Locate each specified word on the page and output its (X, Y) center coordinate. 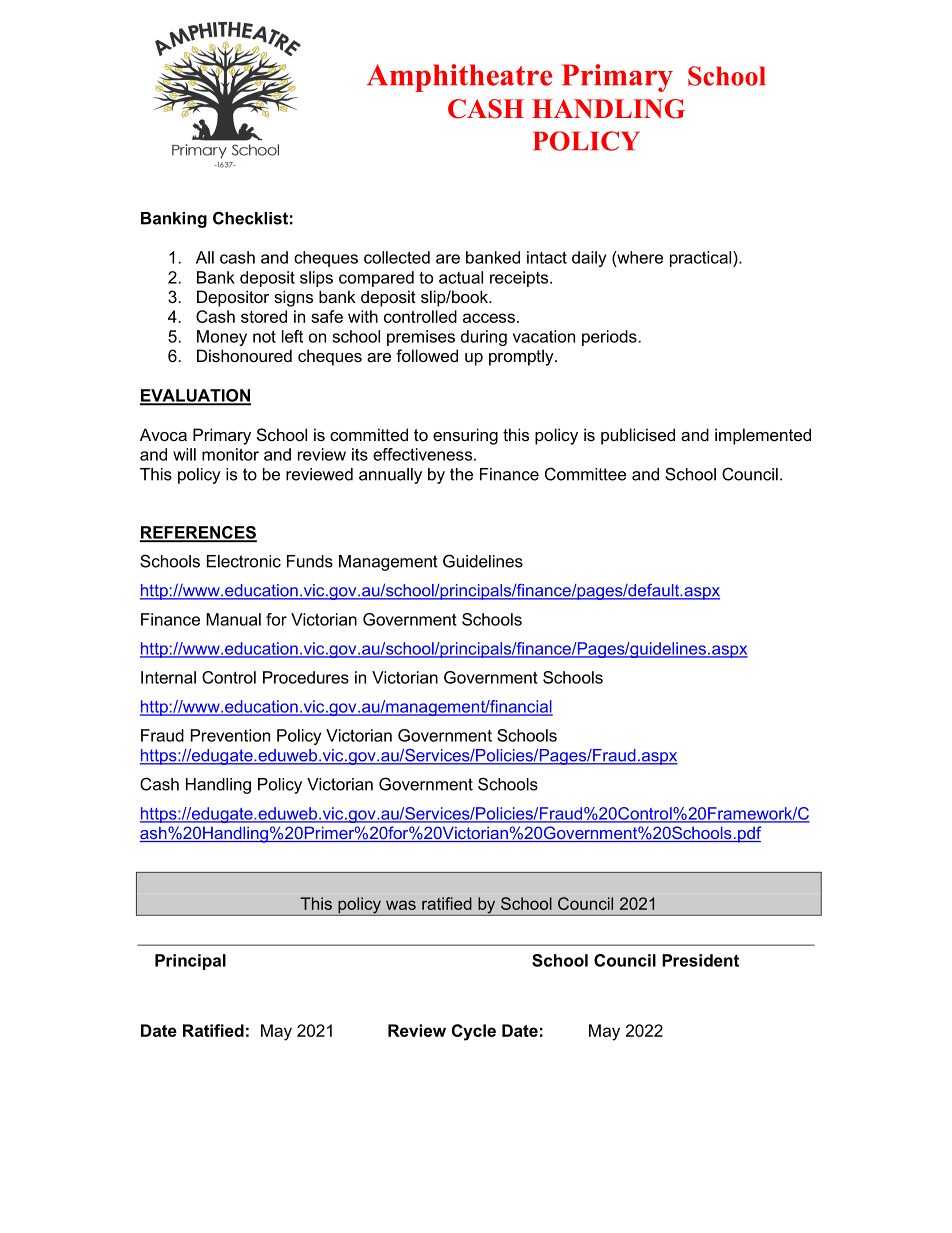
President (700, 960)
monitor (230, 454)
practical (702, 259)
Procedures (306, 677)
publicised (638, 436)
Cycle (474, 1032)
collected (397, 257)
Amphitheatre (459, 78)
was (401, 905)
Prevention (230, 735)
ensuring (465, 436)
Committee (585, 474)
